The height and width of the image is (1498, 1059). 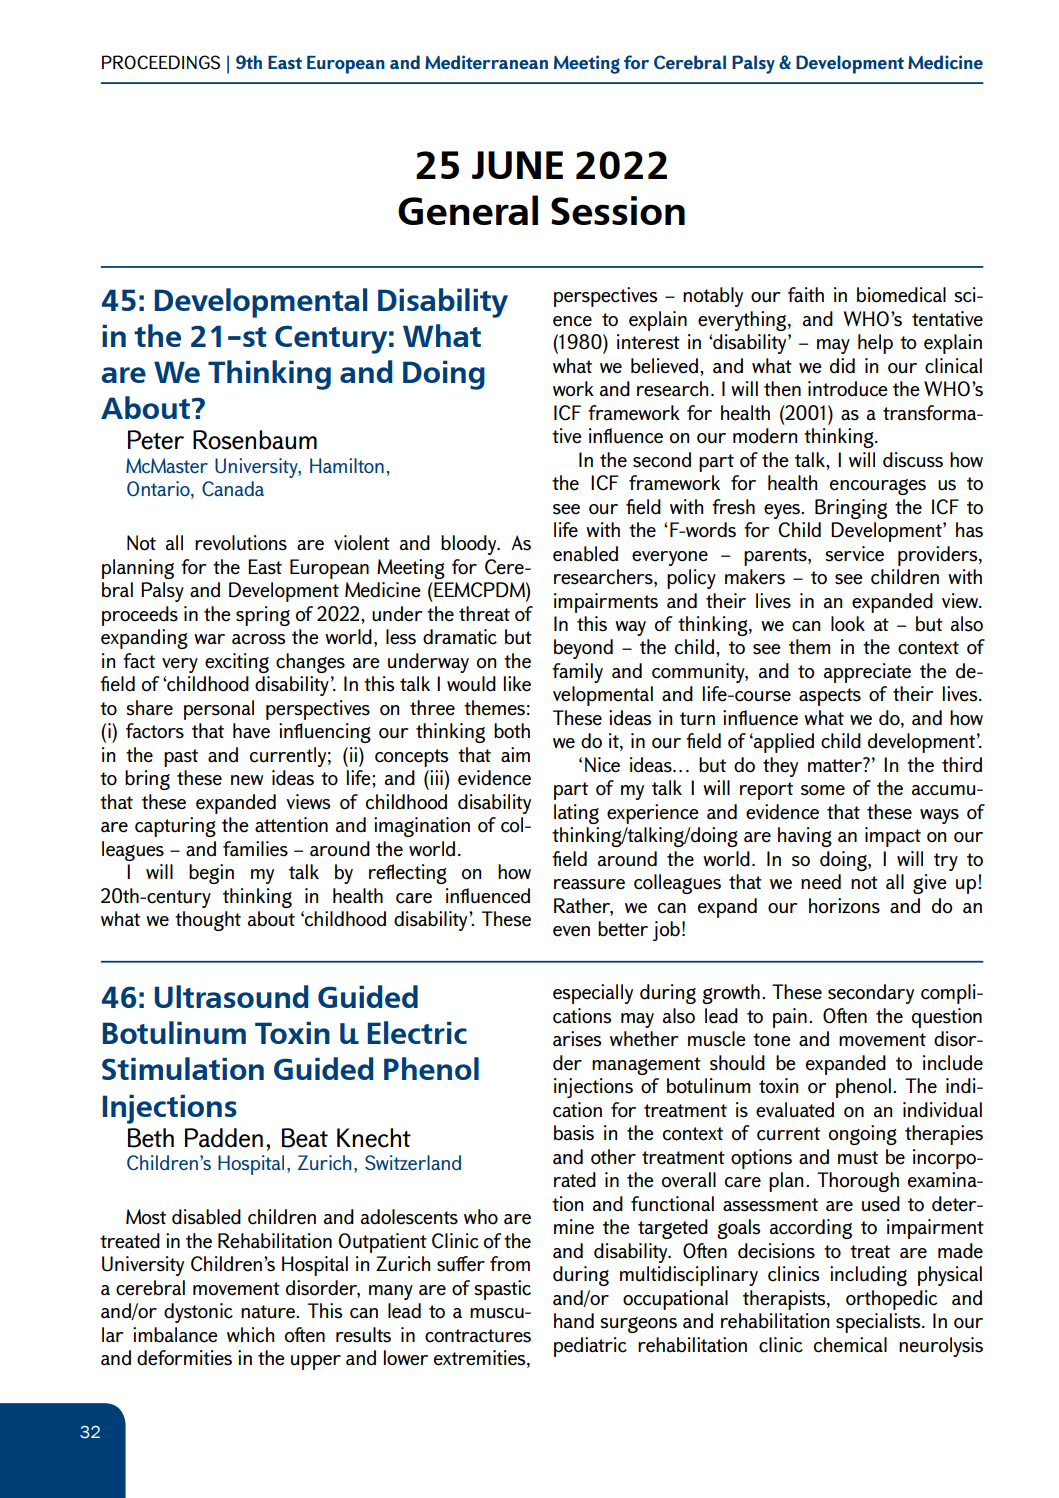 What do you see at coordinates (255, 849) in the image?
I see `families` at bounding box center [255, 849].
